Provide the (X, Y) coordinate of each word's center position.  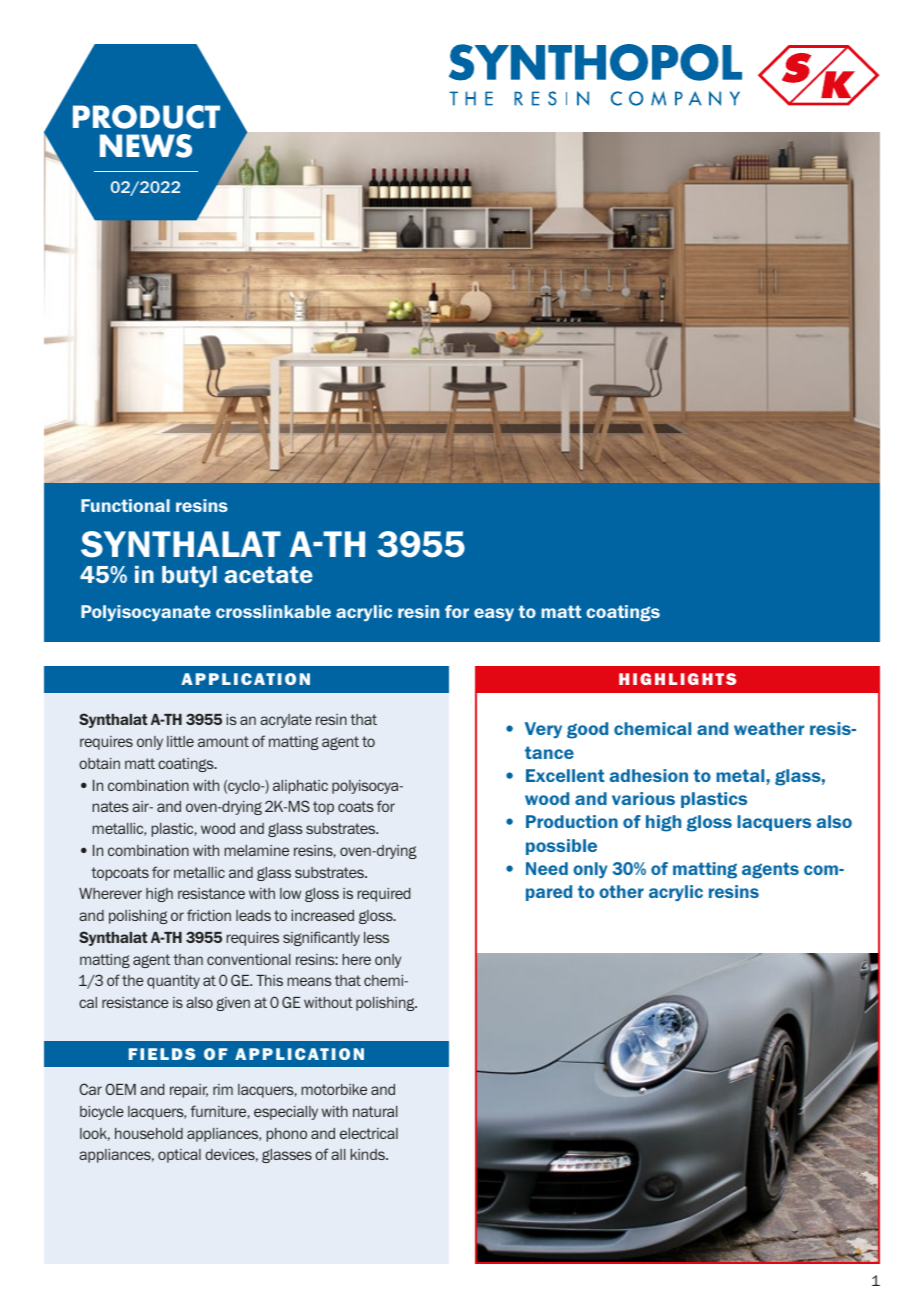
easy (494, 614)
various (643, 798)
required (384, 895)
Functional (125, 505)
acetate (268, 574)
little (180, 741)
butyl (189, 577)
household (149, 1133)
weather (769, 728)
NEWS (146, 146)
